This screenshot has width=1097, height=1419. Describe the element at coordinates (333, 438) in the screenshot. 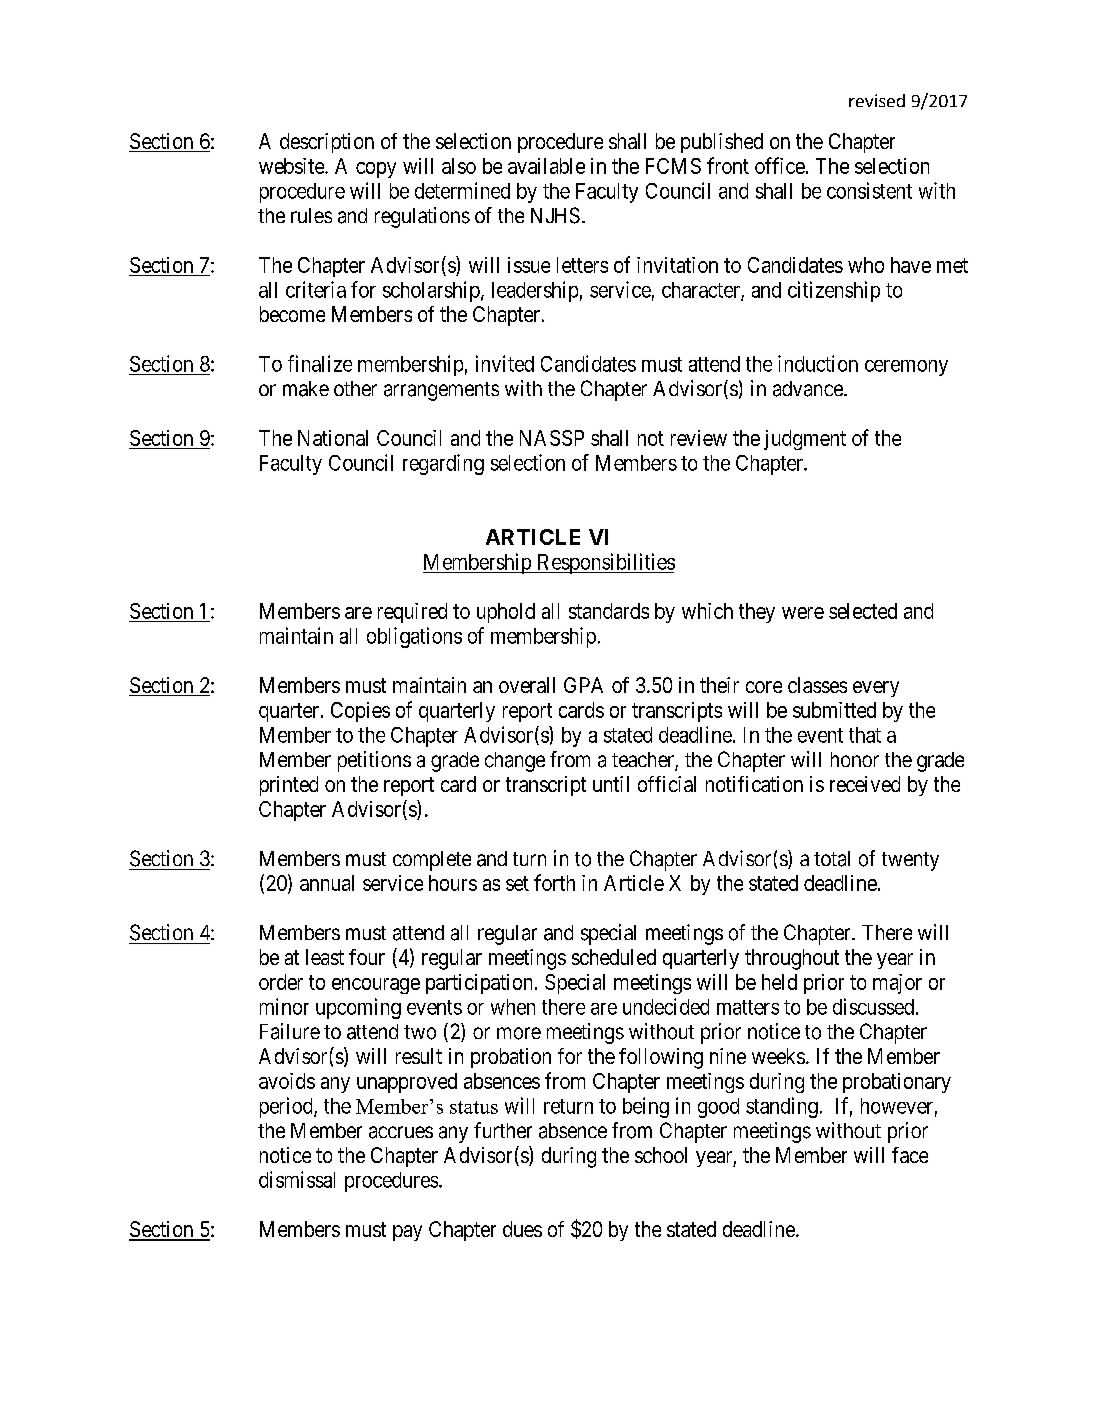

I see `National` at that location.
